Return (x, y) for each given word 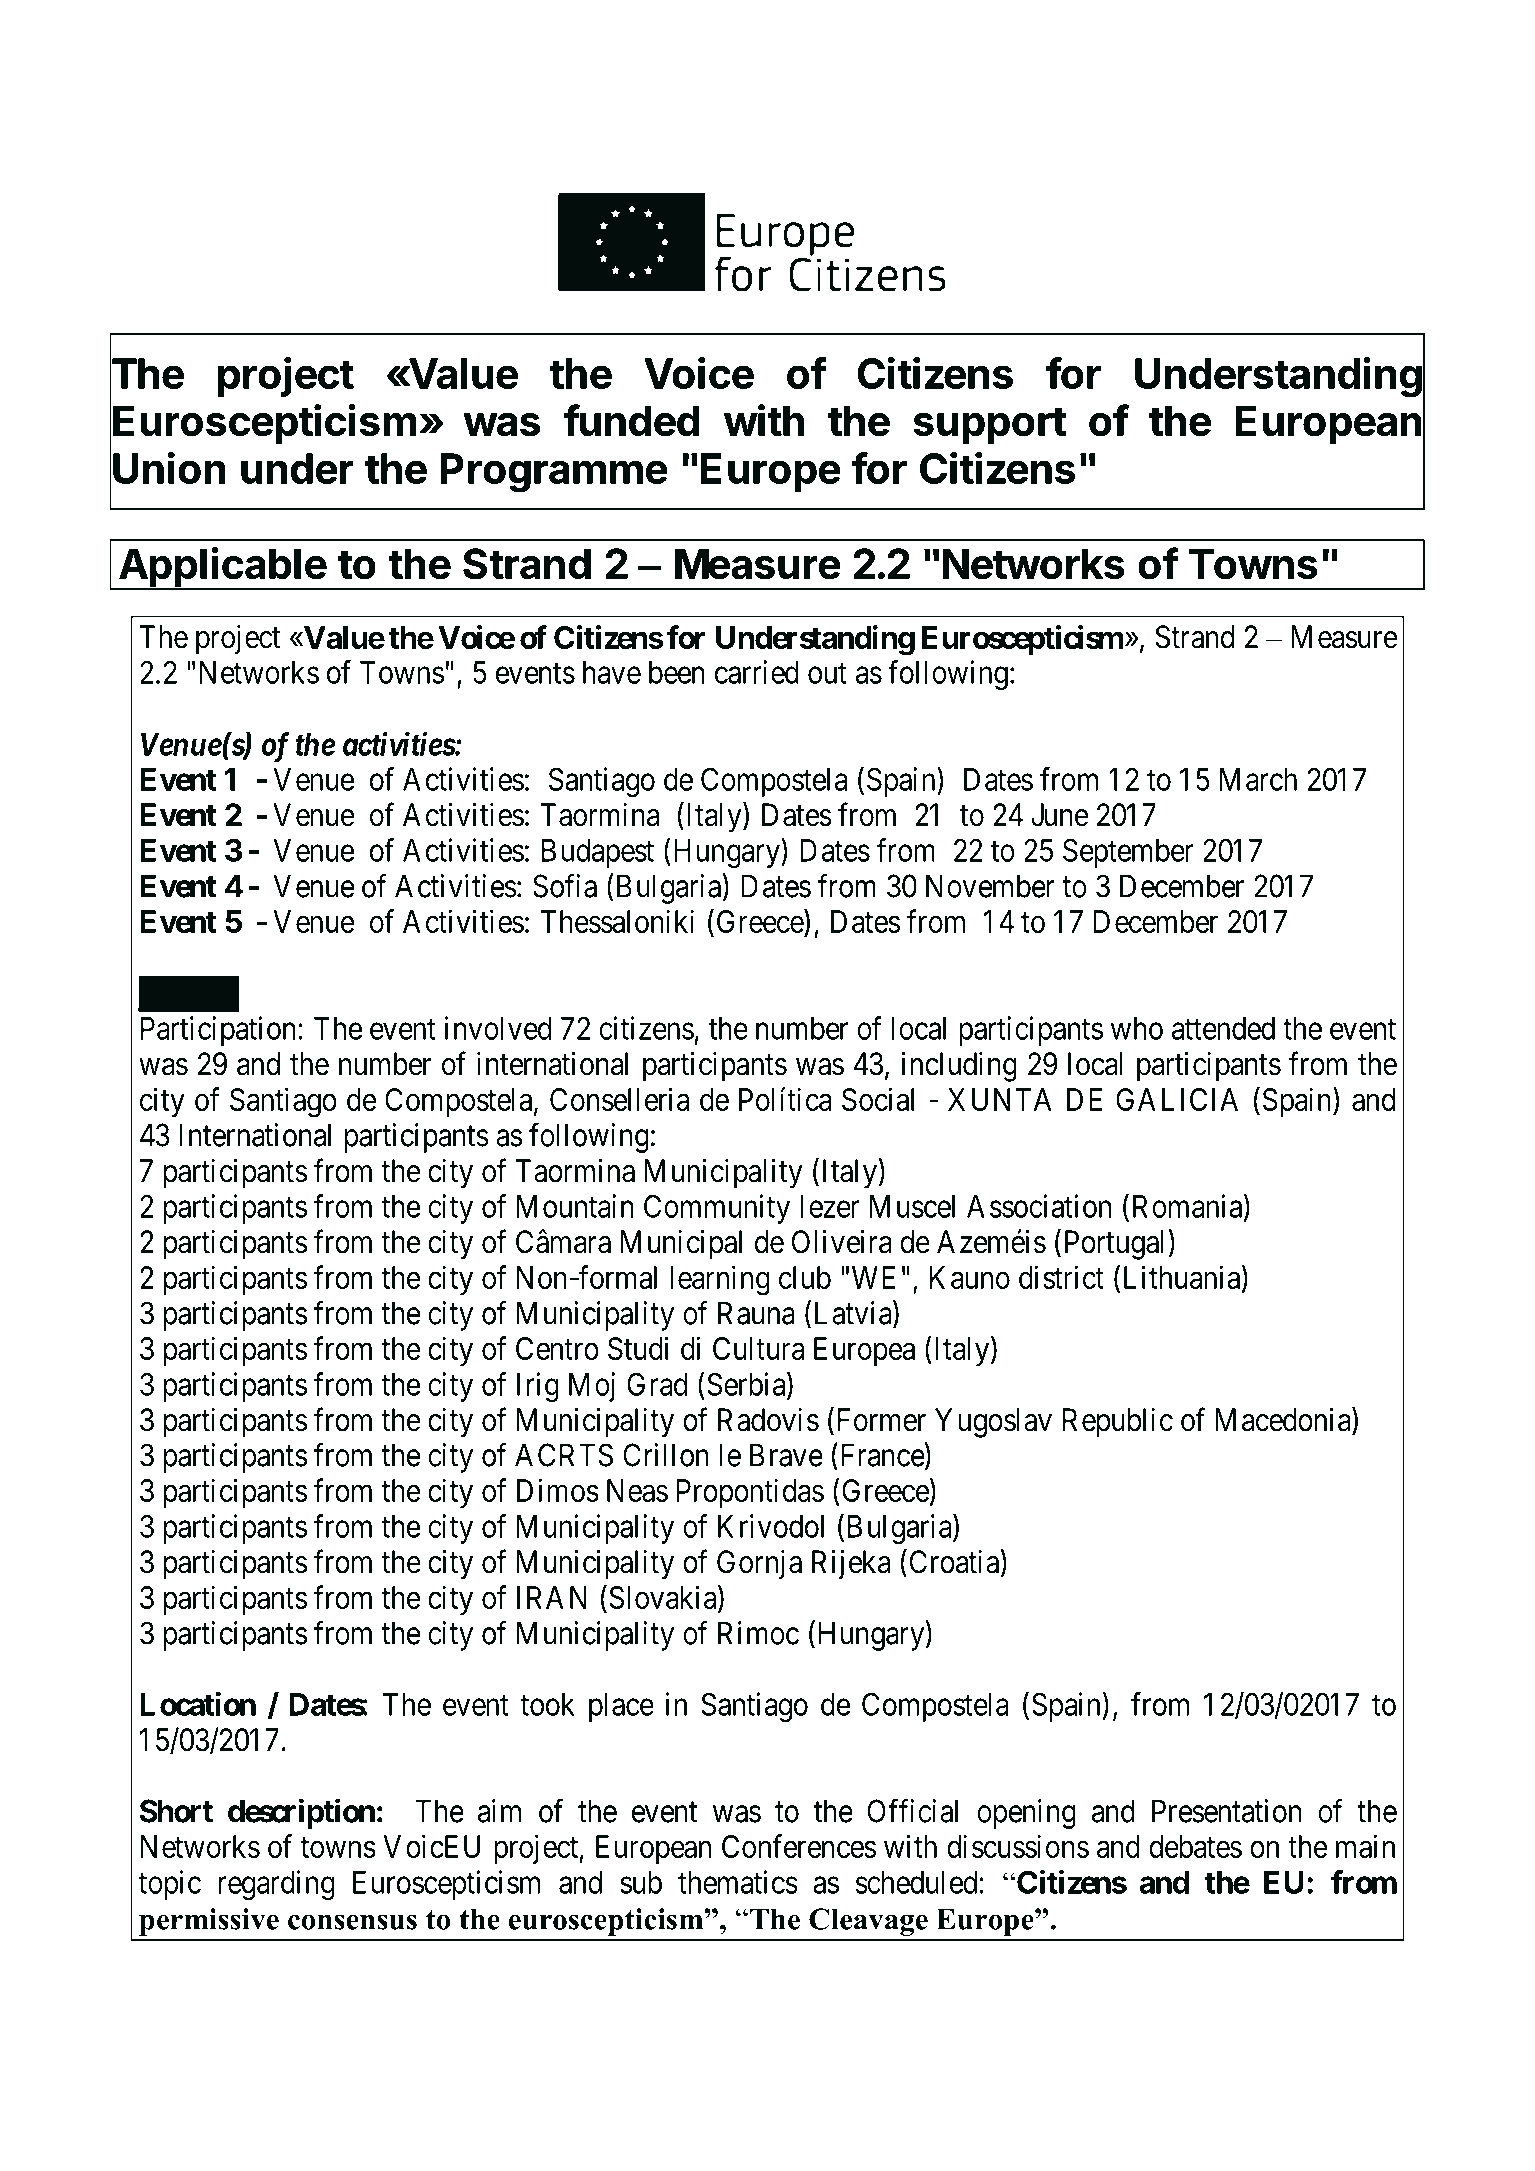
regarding (277, 1885)
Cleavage (868, 1922)
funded (631, 420)
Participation (218, 1031)
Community (717, 1209)
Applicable (222, 568)
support (990, 426)
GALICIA (1177, 1099)
